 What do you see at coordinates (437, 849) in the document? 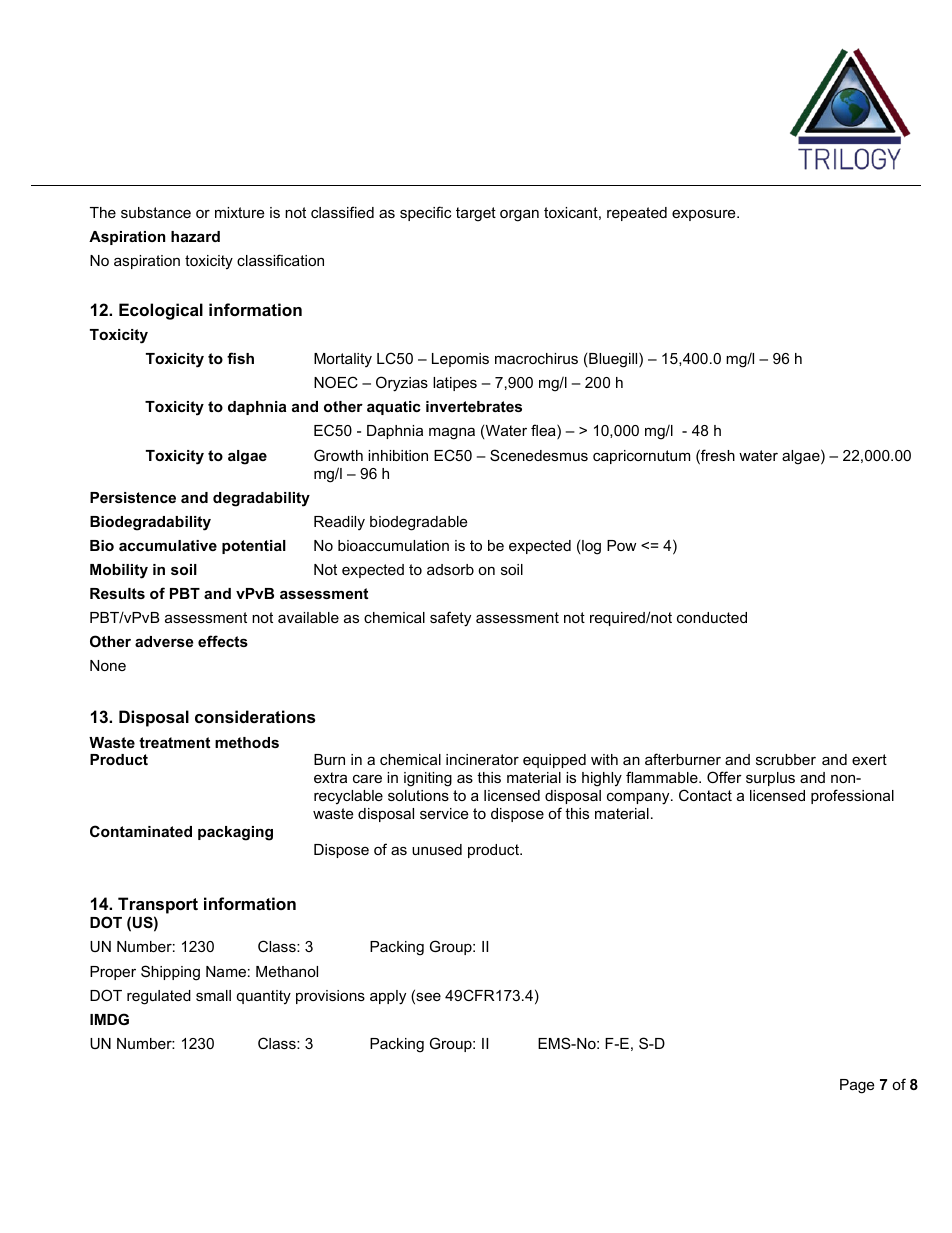
I see `unused` at bounding box center [437, 849].
